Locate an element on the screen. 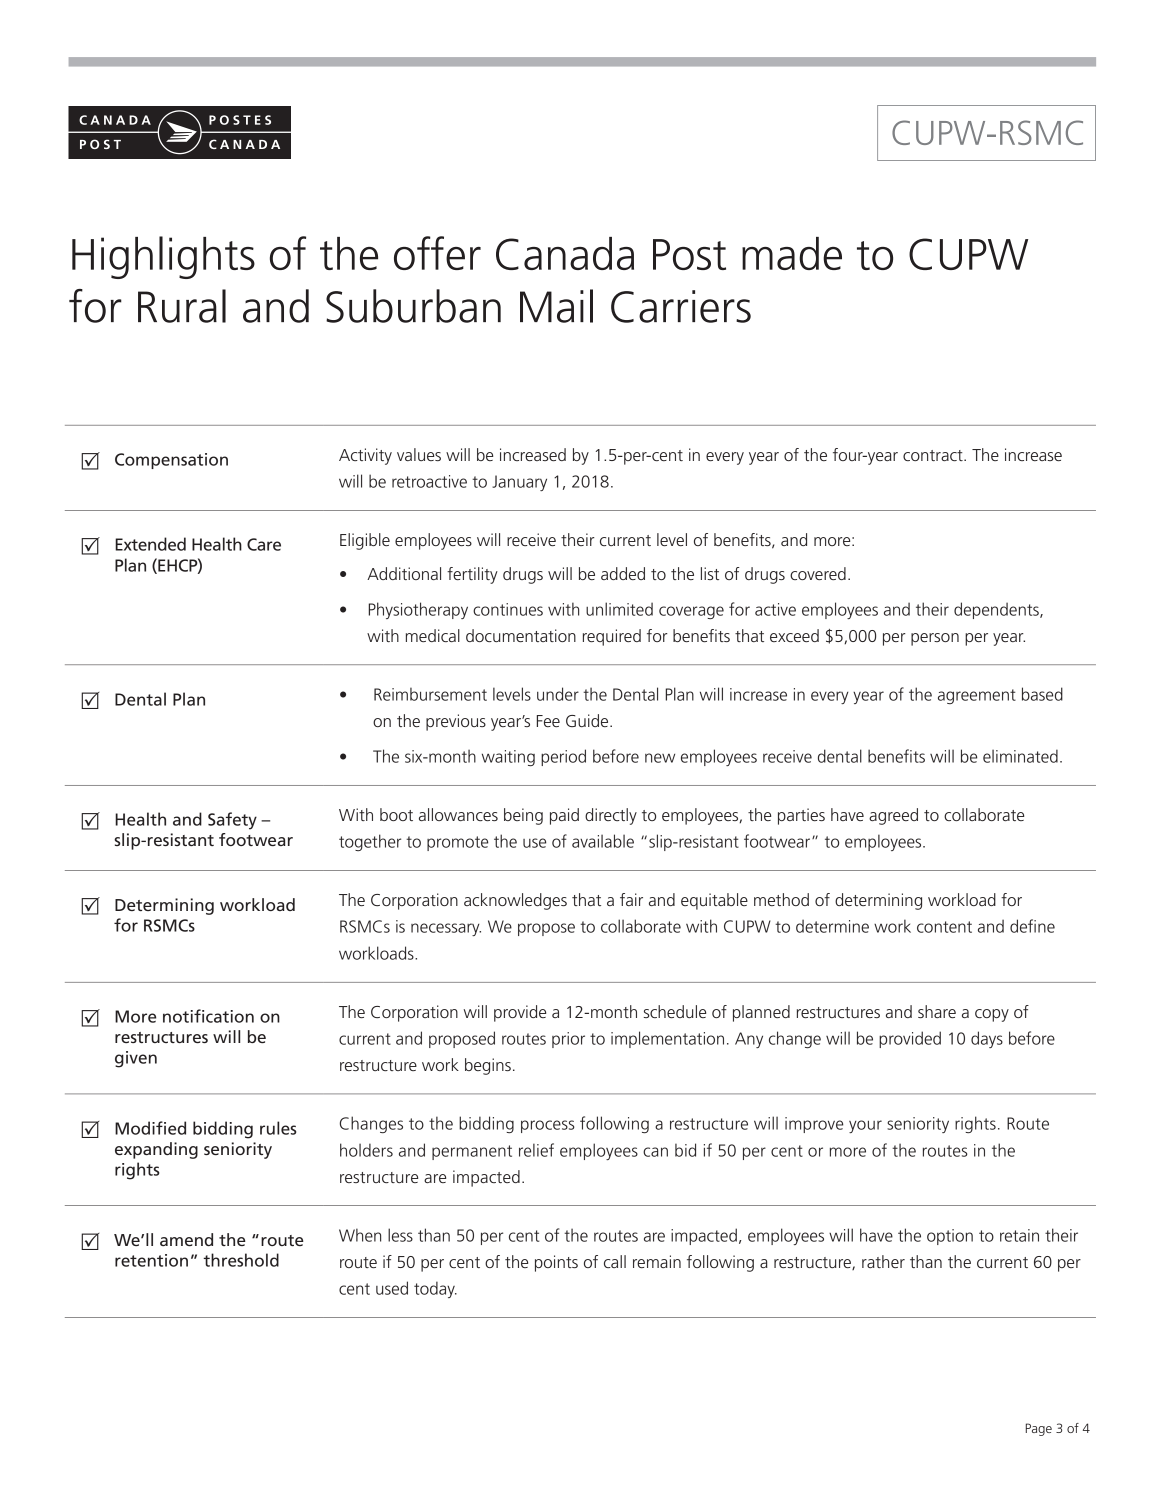 The height and width of the screenshot is (1507, 1165). Mail is located at coordinates (556, 306).
